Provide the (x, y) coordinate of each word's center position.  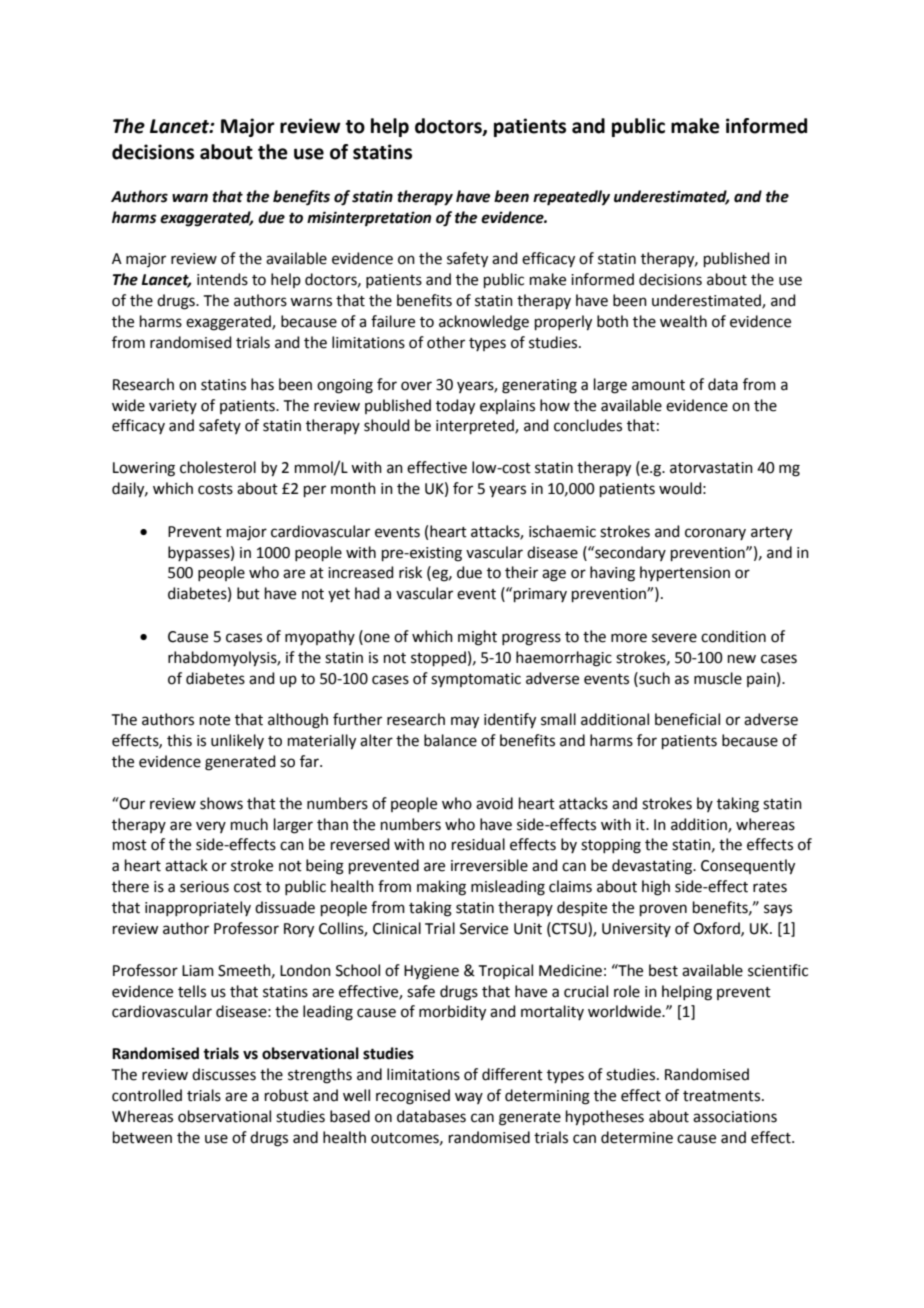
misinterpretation (369, 219)
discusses (224, 1074)
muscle (718, 678)
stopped (438, 658)
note (215, 720)
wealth (683, 321)
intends (222, 279)
